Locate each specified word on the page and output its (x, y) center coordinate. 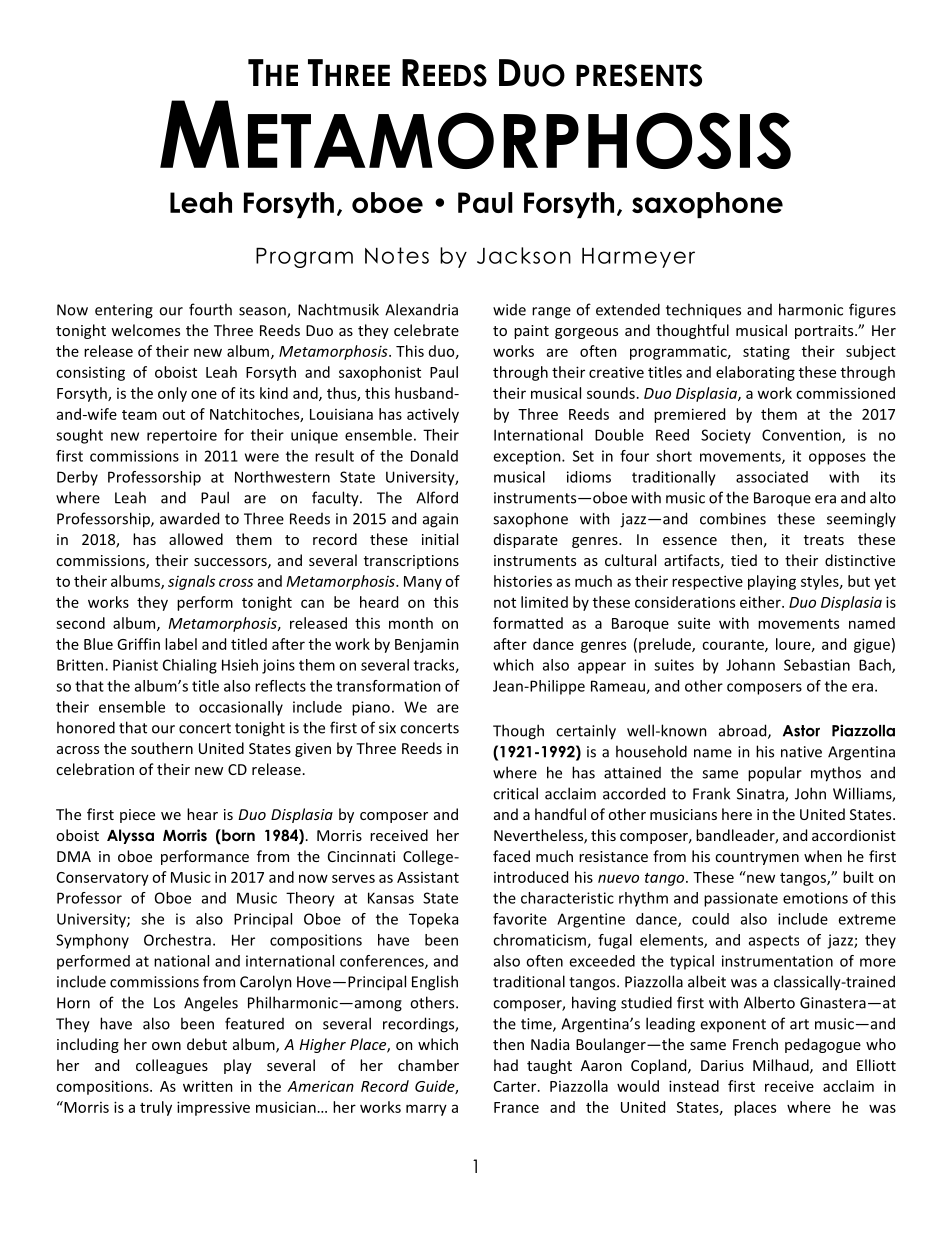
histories (523, 581)
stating (766, 353)
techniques (703, 311)
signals (191, 582)
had (506, 1065)
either (761, 602)
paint (531, 332)
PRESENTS (639, 75)
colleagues (172, 1066)
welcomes (145, 330)
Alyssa (130, 836)
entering (124, 311)
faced (511, 856)
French (755, 1044)
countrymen (757, 858)
